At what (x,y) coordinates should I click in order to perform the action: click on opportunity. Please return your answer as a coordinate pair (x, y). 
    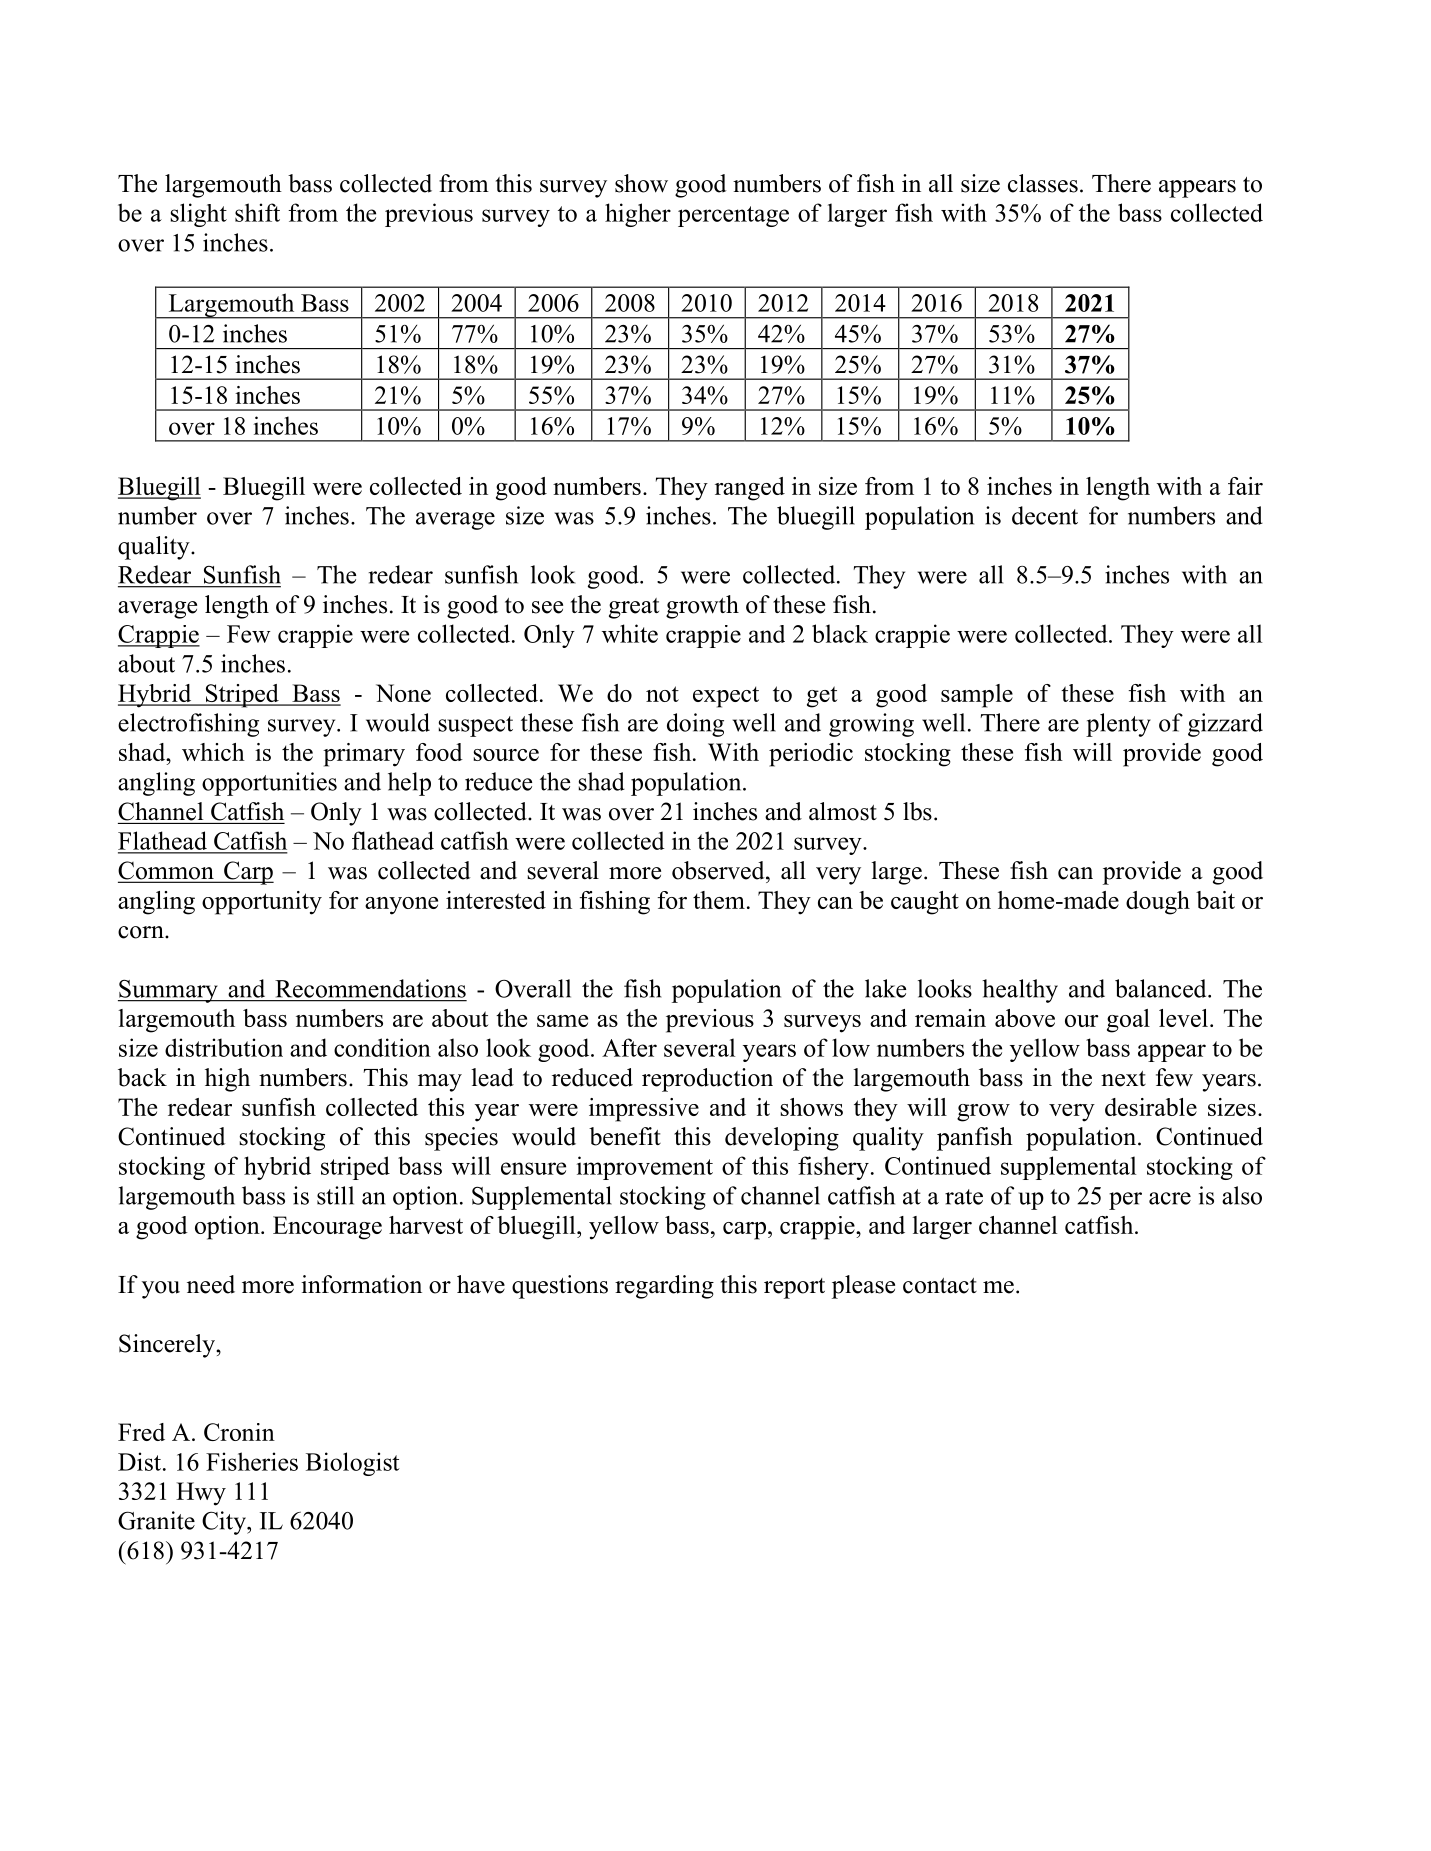
    Looking at the image, I should click on (262, 903).
